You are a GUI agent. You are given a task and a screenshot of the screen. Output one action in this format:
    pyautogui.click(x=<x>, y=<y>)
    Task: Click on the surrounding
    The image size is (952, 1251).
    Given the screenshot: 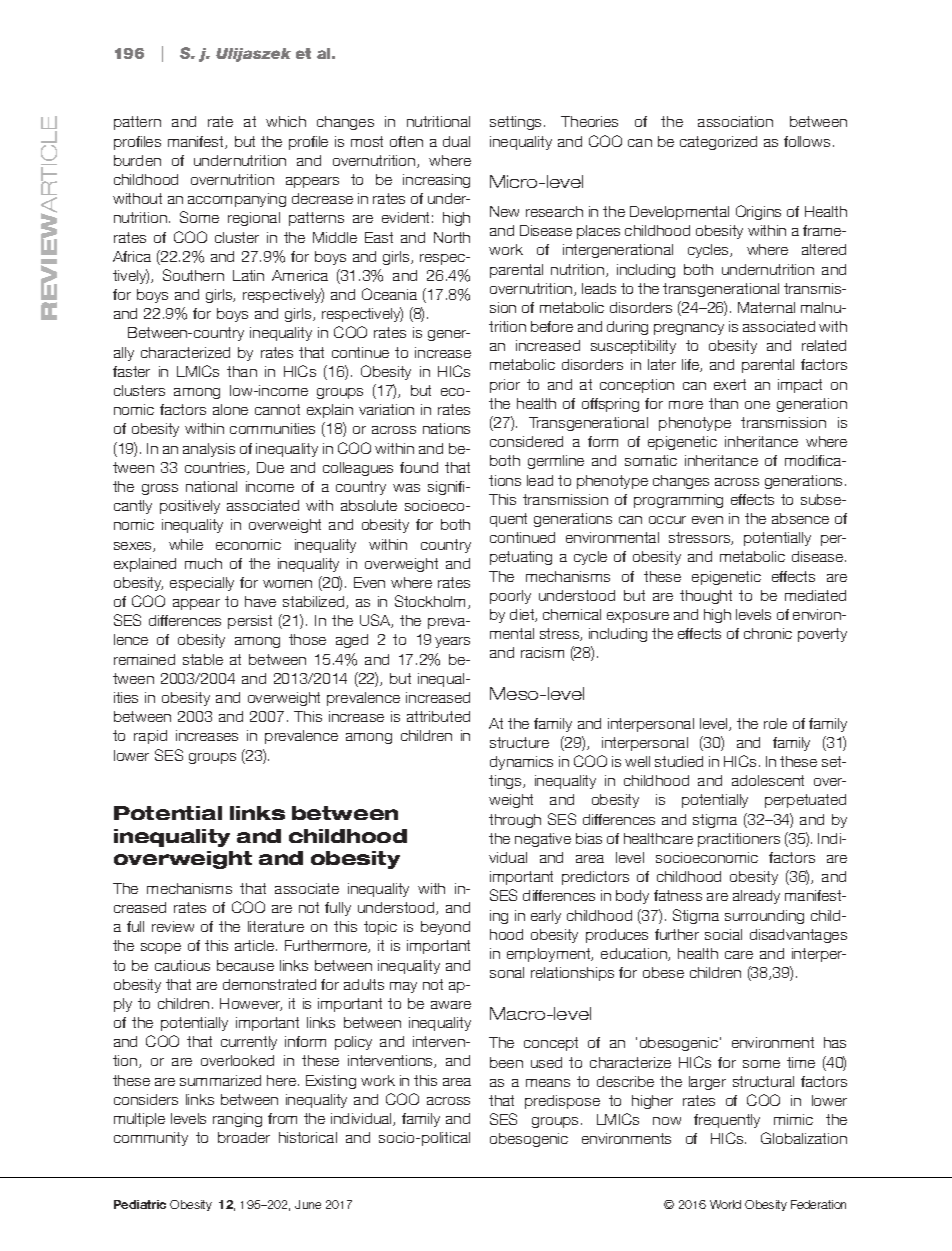 What is the action you would take?
    pyautogui.click(x=764, y=917)
